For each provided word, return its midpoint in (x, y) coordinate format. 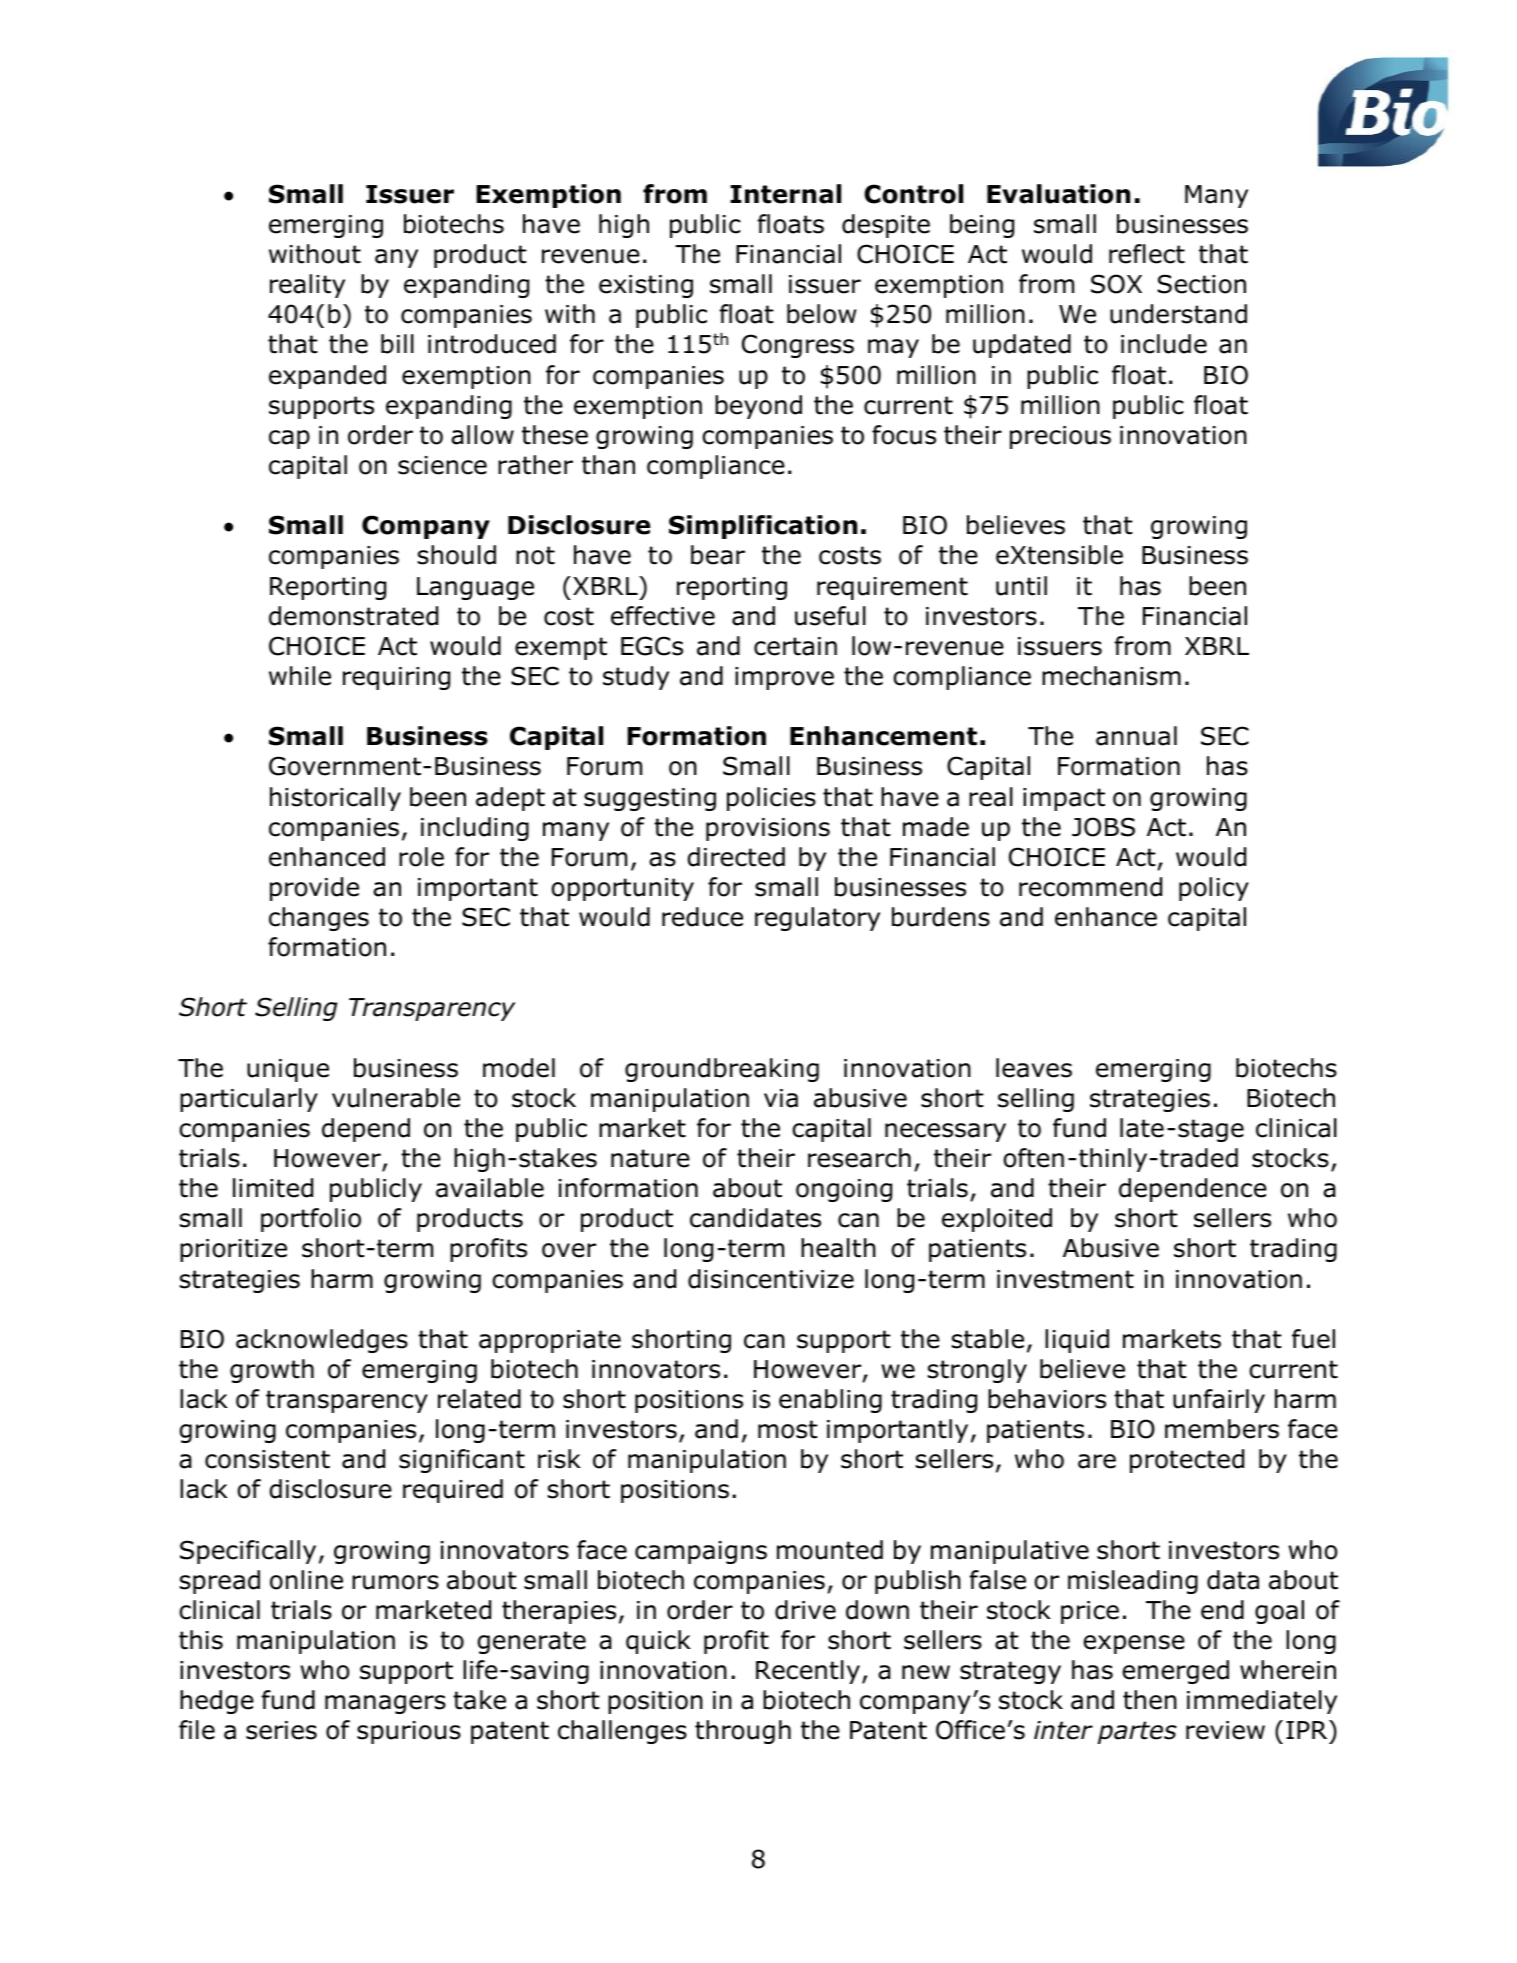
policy (1214, 889)
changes (319, 919)
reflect (1147, 254)
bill (397, 344)
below (821, 314)
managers (385, 1704)
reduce (702, 917)
